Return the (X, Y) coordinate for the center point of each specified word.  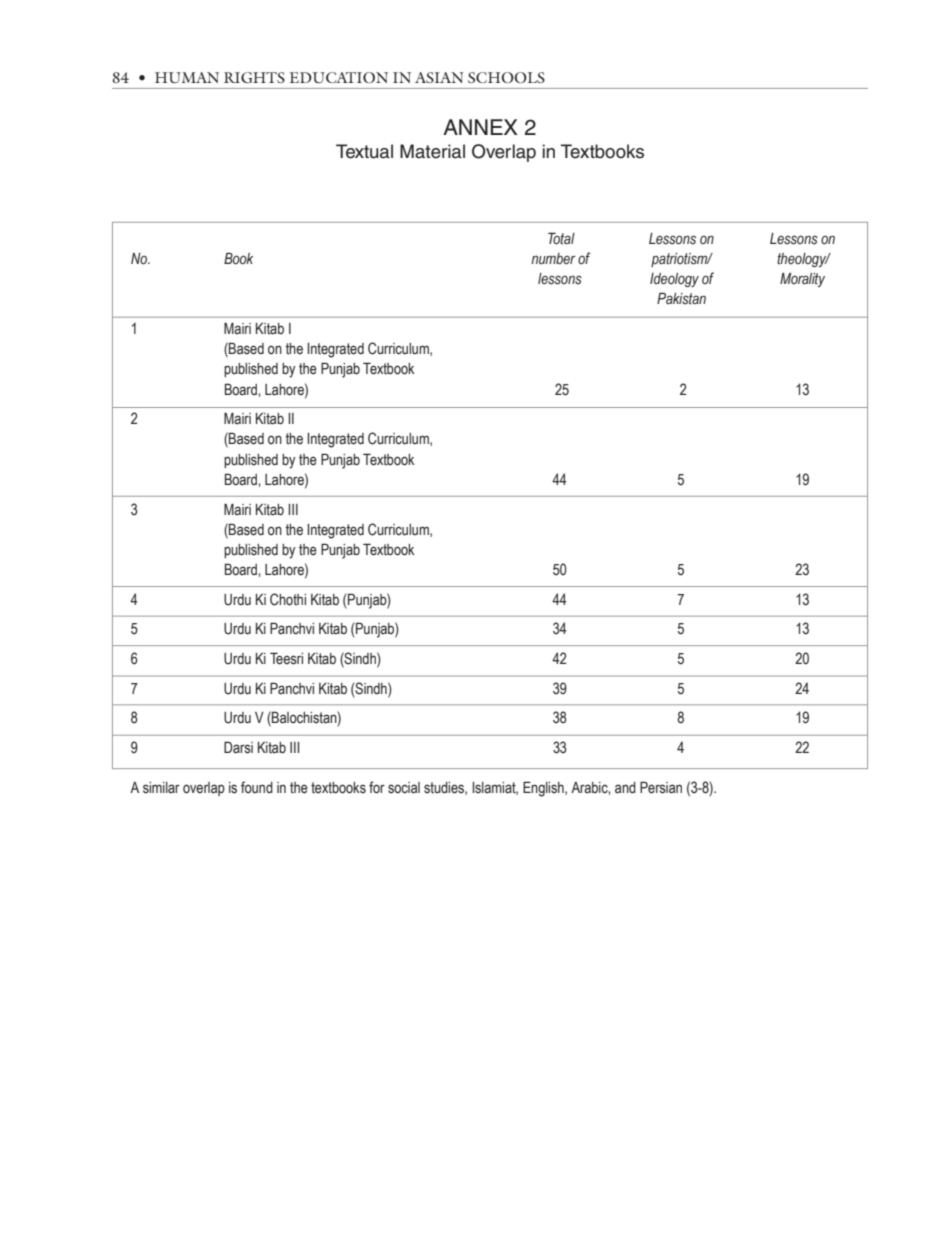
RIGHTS (254, 77)
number (553, 258)
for (377, 787)
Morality (802, 280)
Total (561, 238)
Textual (364, 151)
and (625, 788)
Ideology (674, 280)
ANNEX (480, 127)
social (404, 788)
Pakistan (681, 298)
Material (432, 151)
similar (161, 788)
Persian (661, 787)
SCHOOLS (506, 77)
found (257, 787)
